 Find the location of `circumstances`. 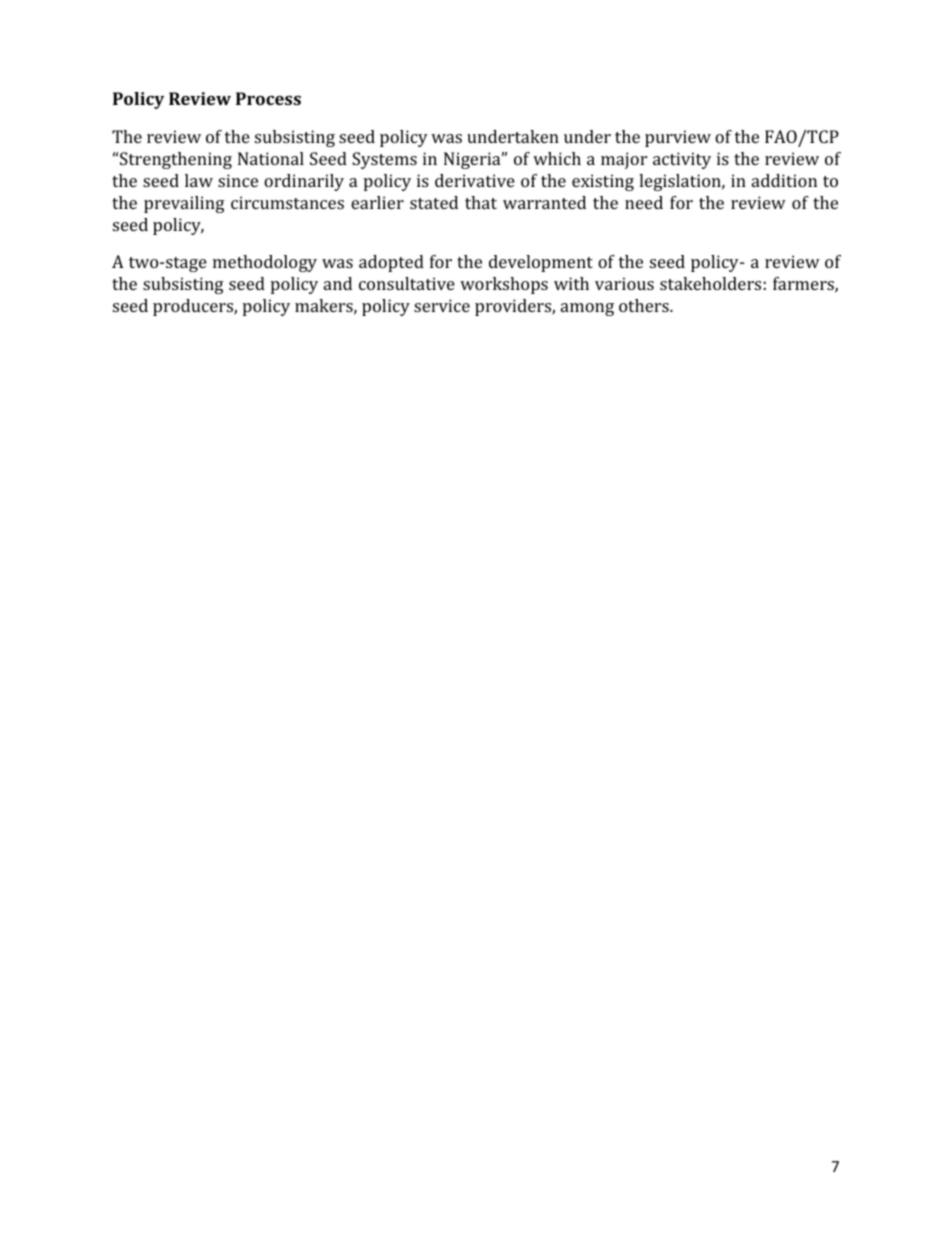

circumstances is located at coordinates (287, 202).
